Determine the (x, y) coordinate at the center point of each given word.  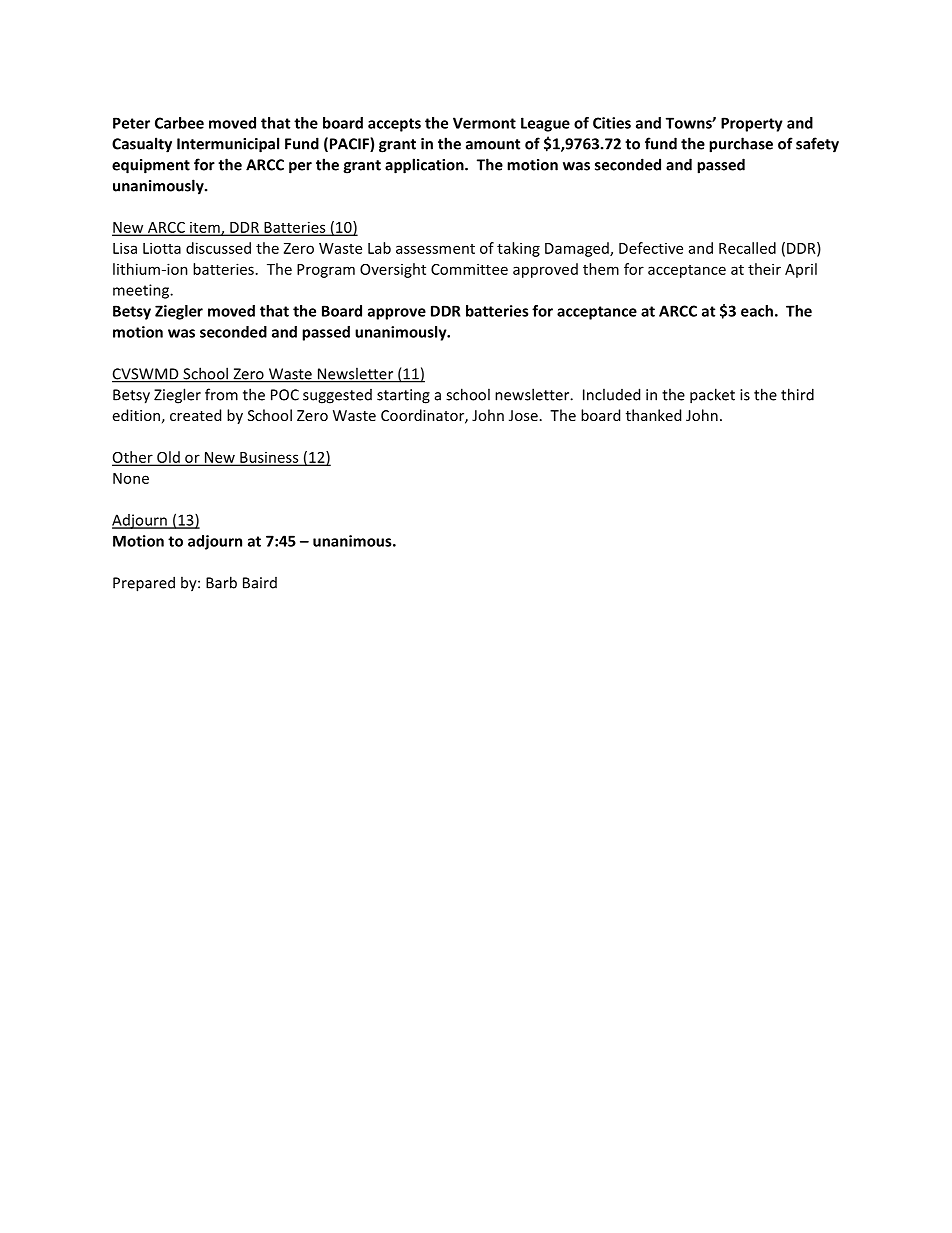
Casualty (142, 145)
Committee (469, 269)
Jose (523, 415)
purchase (741, 145)
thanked (653, 415)
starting (403, 396)
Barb (221, 582)
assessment (435, 249)
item (205, 228)
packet (712, 396)
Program (326, 271)
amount (493, 144)
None (131, 478)
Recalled (747, 248)
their (764, 269)
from (221, 394)
